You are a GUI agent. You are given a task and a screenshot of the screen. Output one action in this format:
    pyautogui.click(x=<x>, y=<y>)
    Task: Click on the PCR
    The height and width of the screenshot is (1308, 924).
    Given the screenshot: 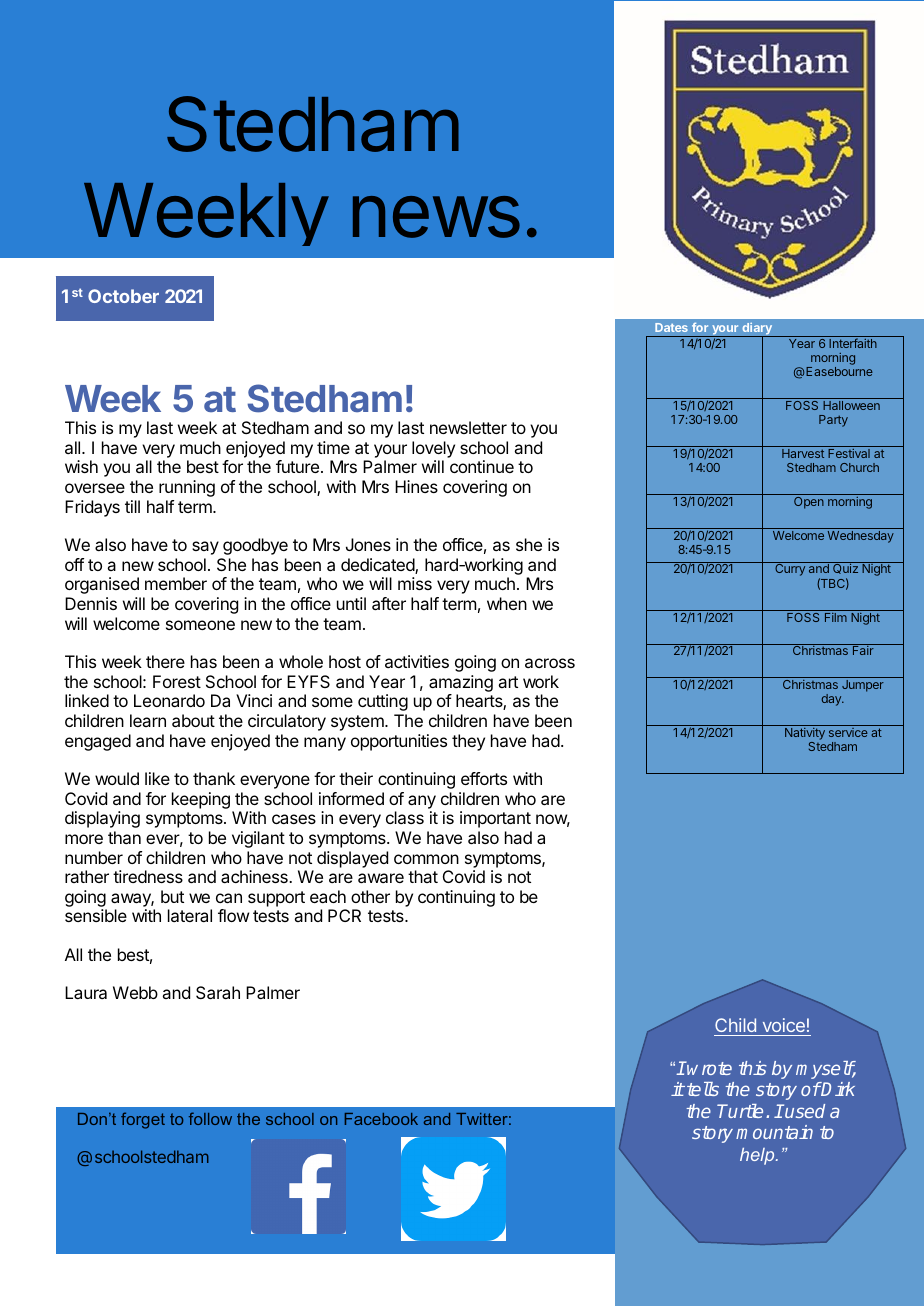 What is the action you would take?
    pyautogui.click(x=344, y=915)
